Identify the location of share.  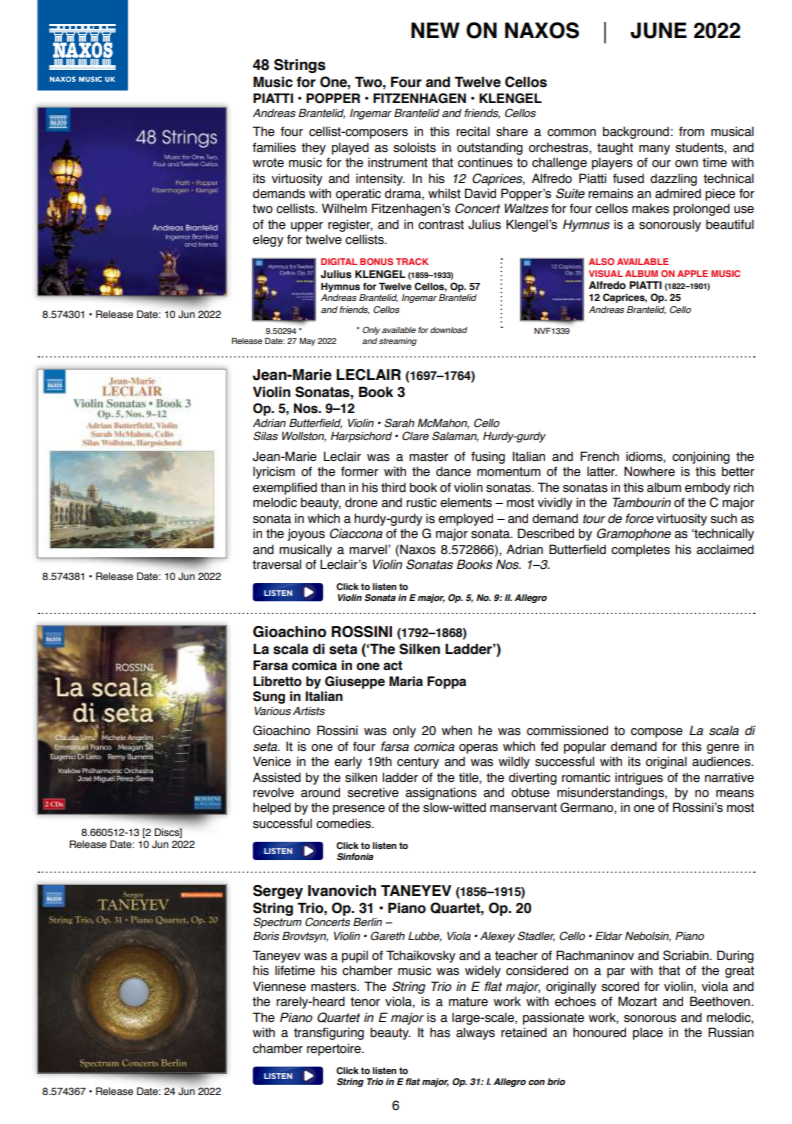
(512, 131).
